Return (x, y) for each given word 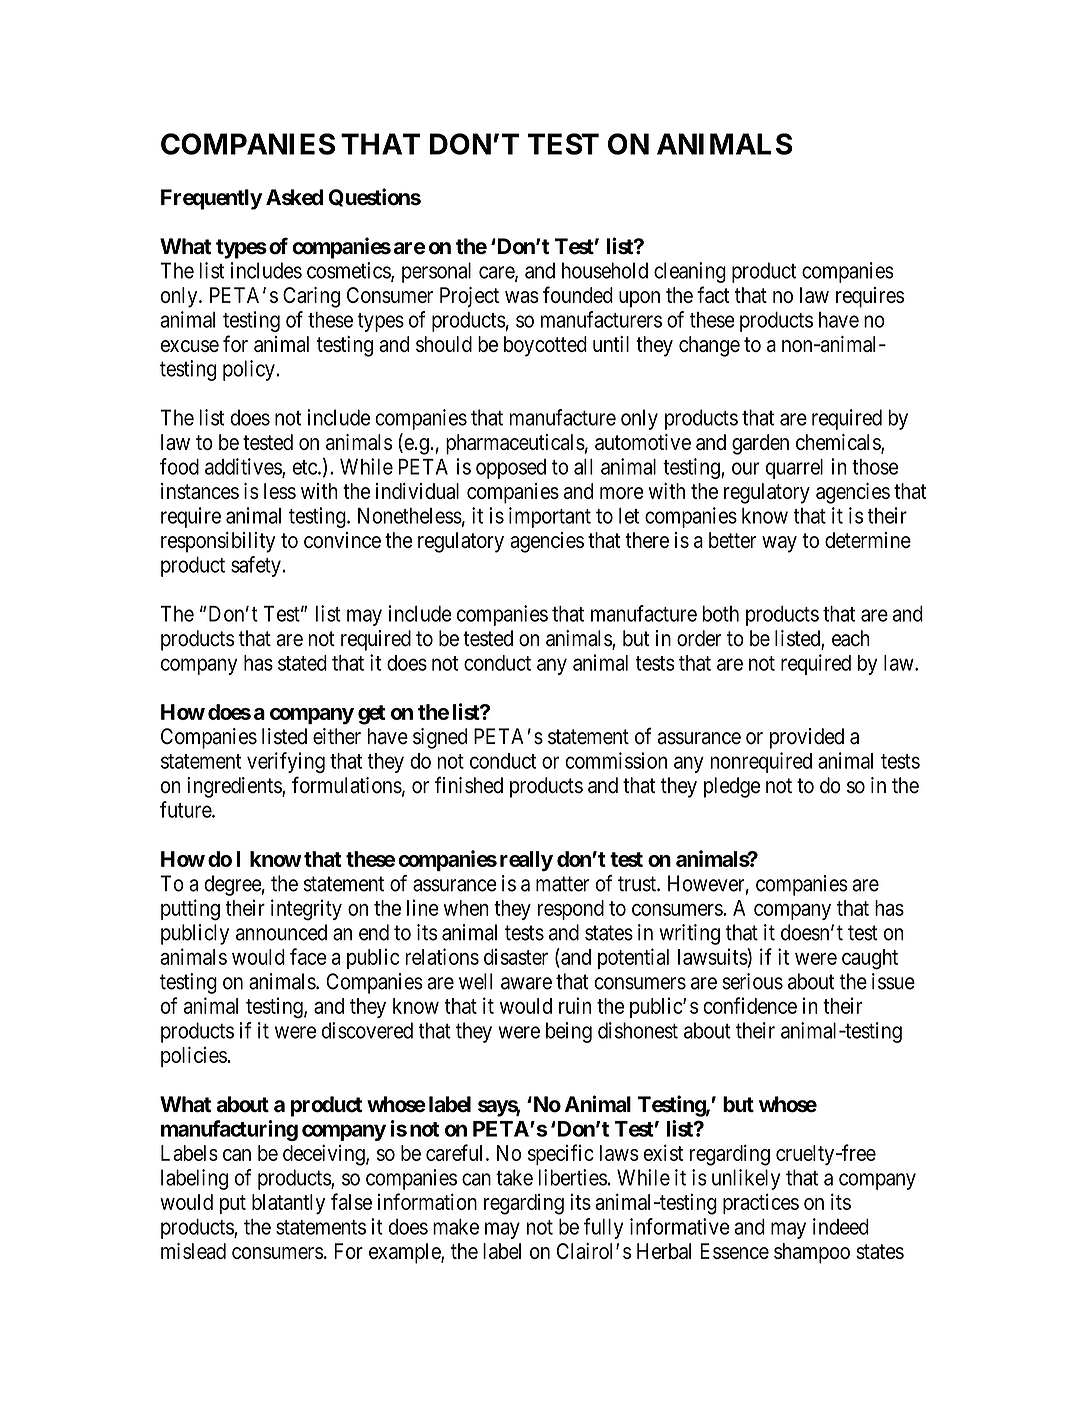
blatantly (288, 1204)
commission (616, 760)
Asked (294, 197)
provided (807, 738)
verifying (286, 762)
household (605, 270)
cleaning (690, 272)
